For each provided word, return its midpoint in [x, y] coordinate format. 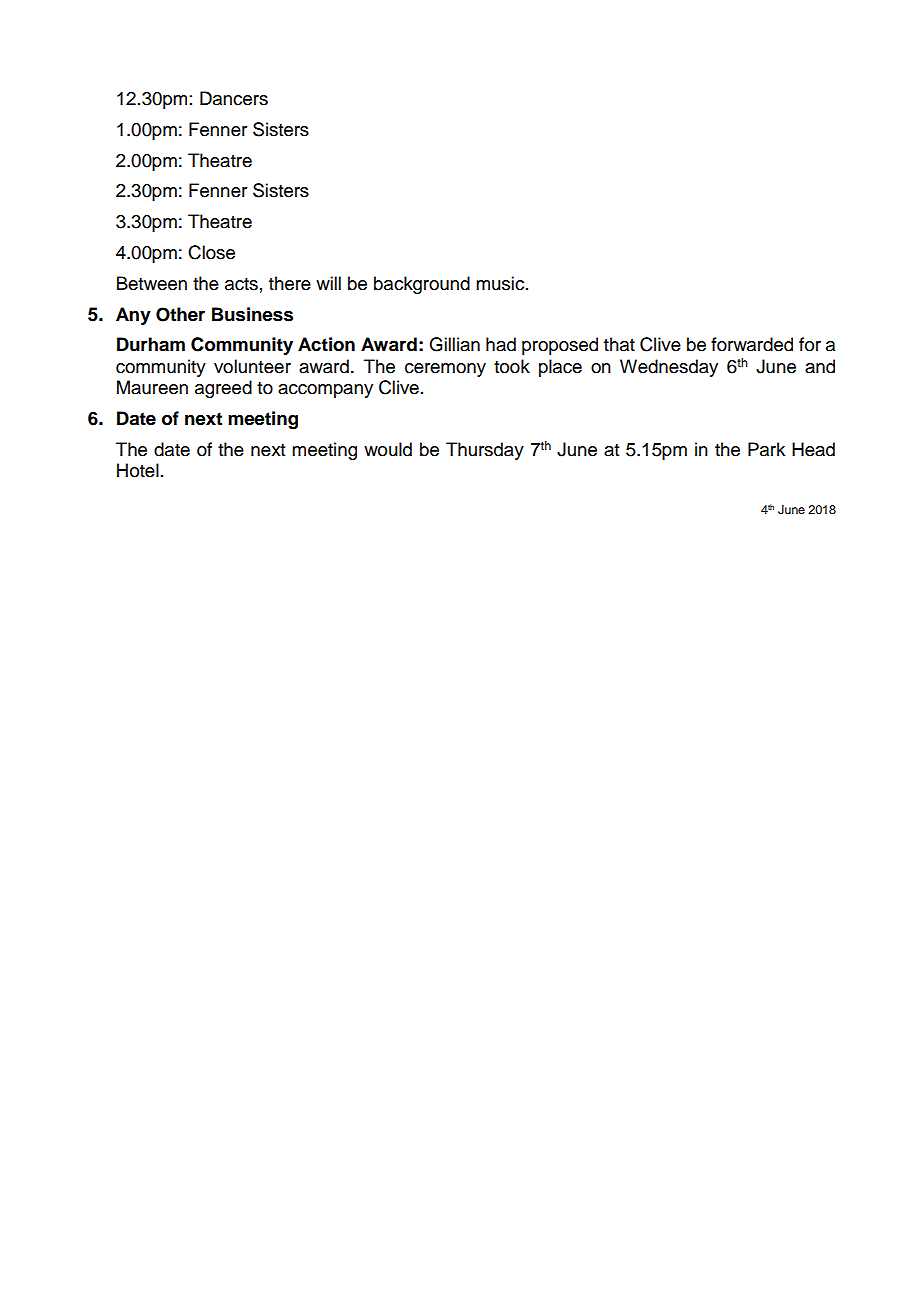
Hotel [138, 470]
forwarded [752, 344]
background [422, 285]
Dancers [234, 98]
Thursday [485, 451]
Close [211, 252]
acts [241, 284]
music [501, 283]
